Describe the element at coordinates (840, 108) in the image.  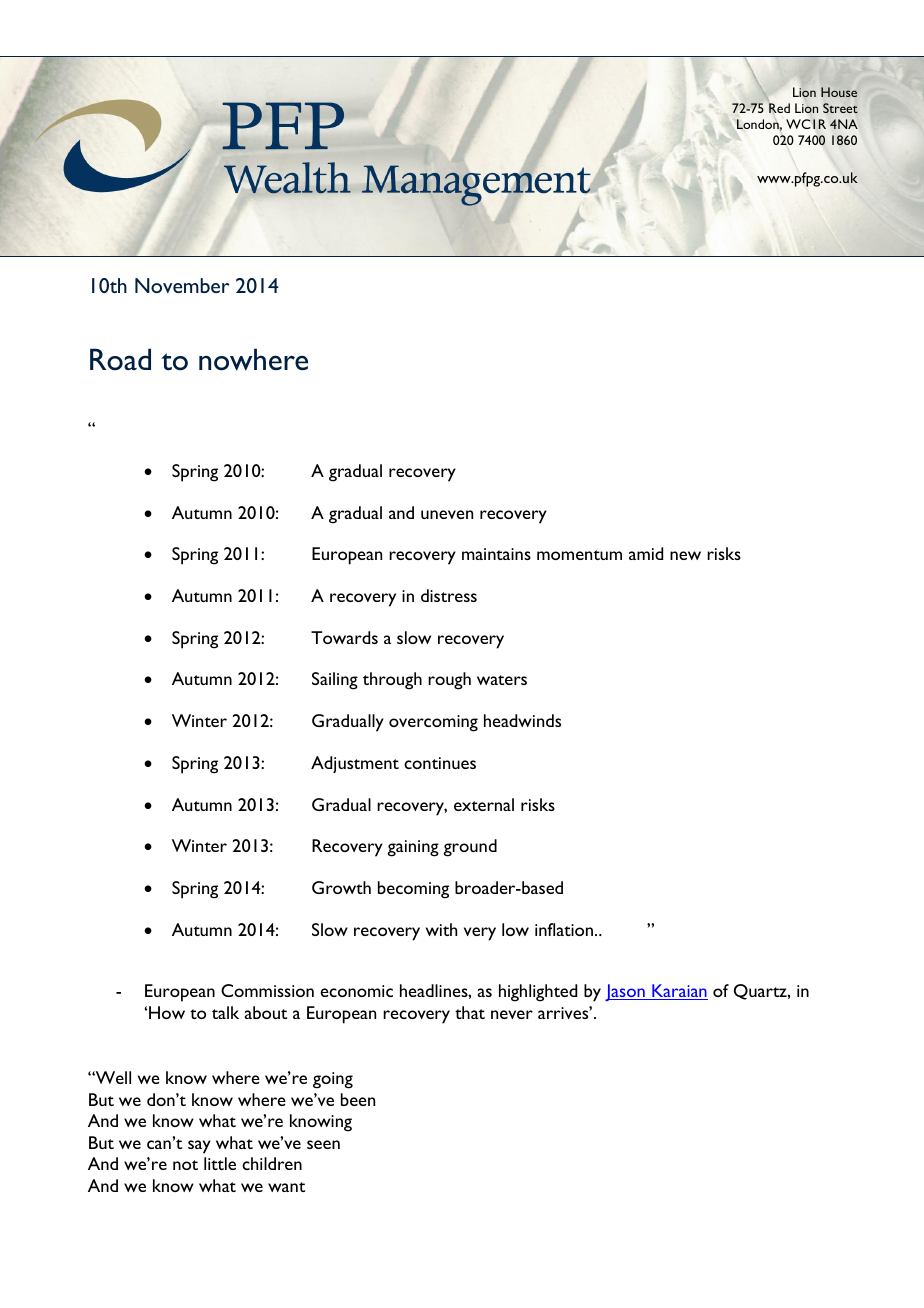
I see `Street` at that location.
